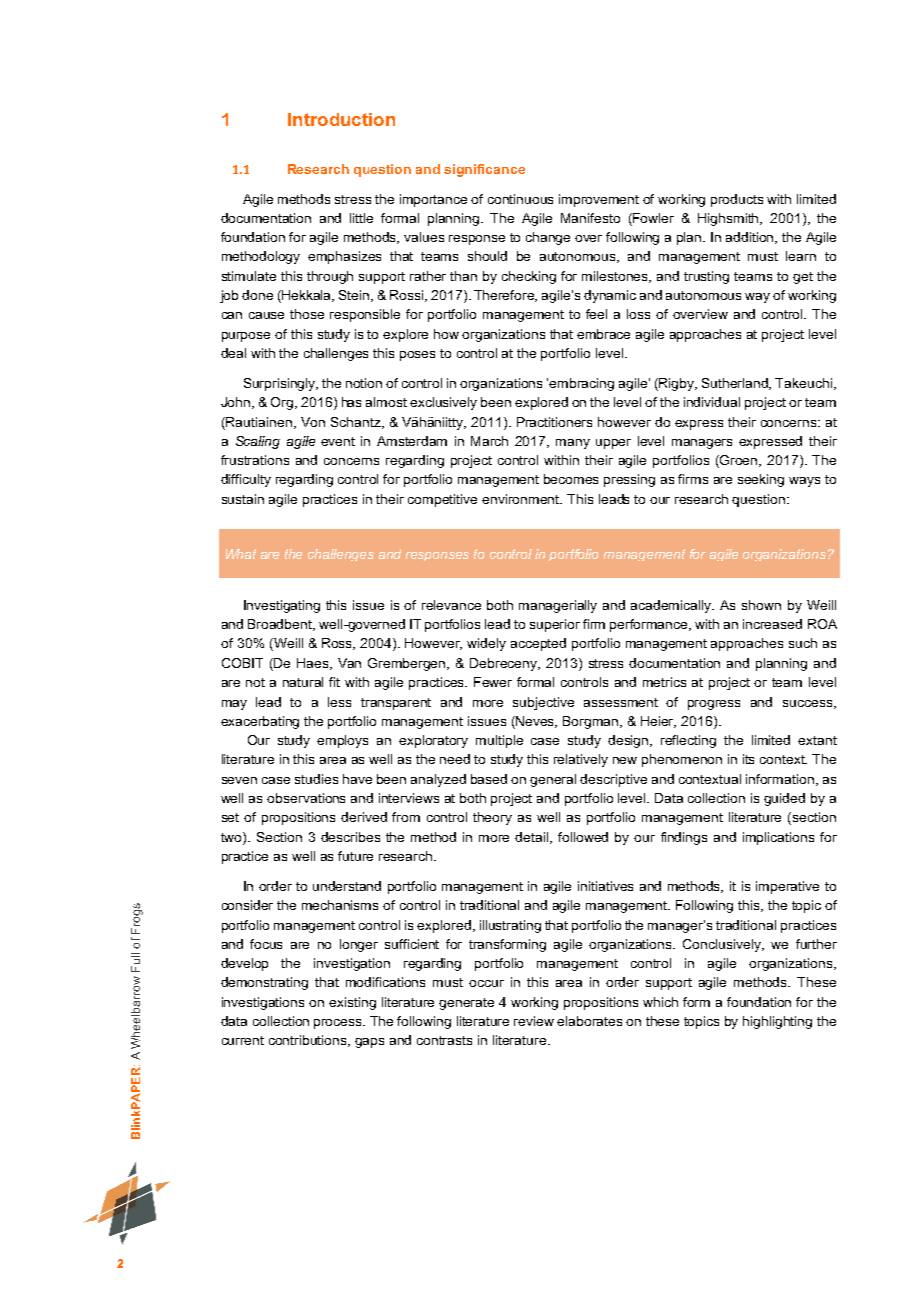  Describe the element at coordinates (737, 200) in the image. I see `products` at that location.
